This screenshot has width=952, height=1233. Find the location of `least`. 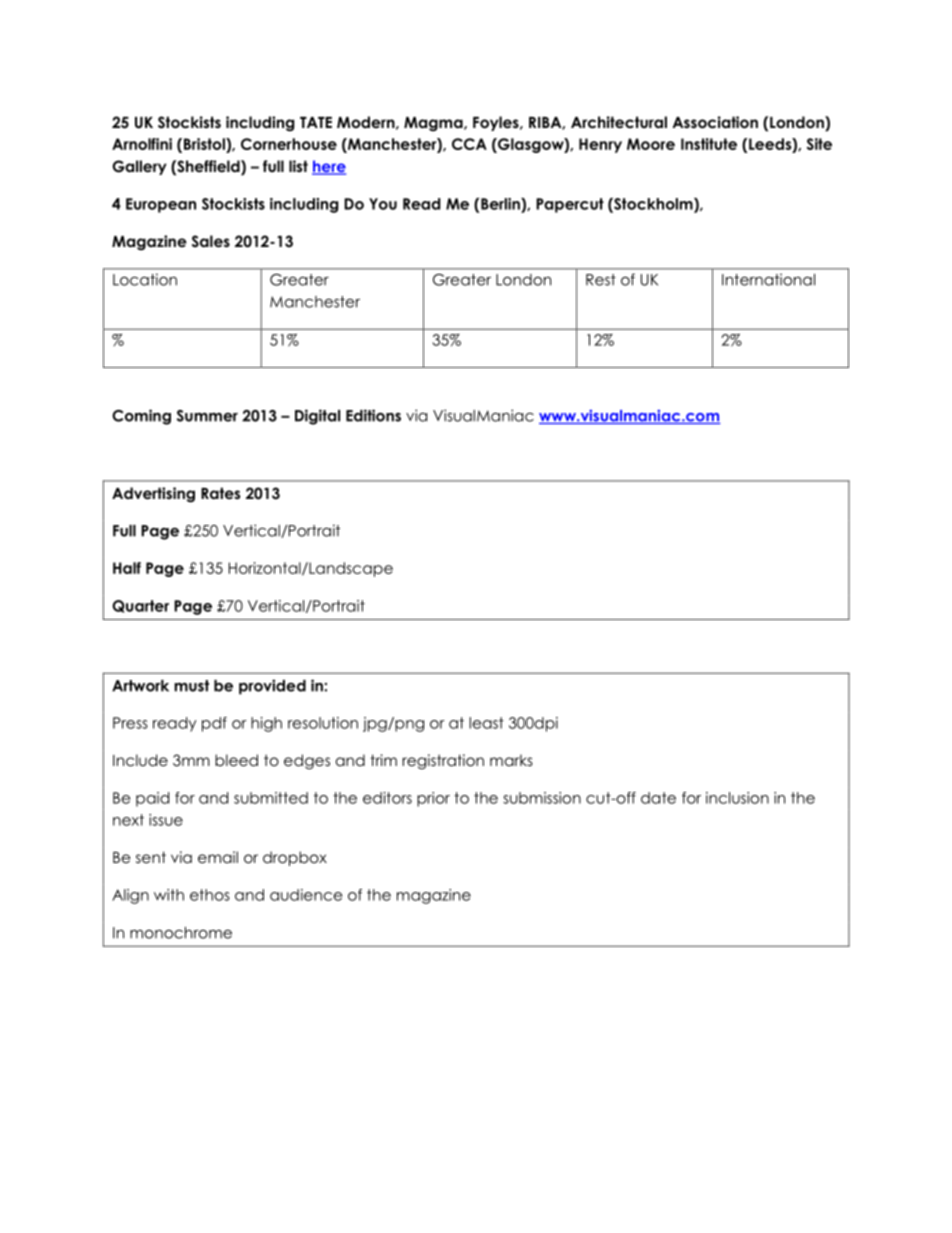

least is located at coordinates (486, 723).
